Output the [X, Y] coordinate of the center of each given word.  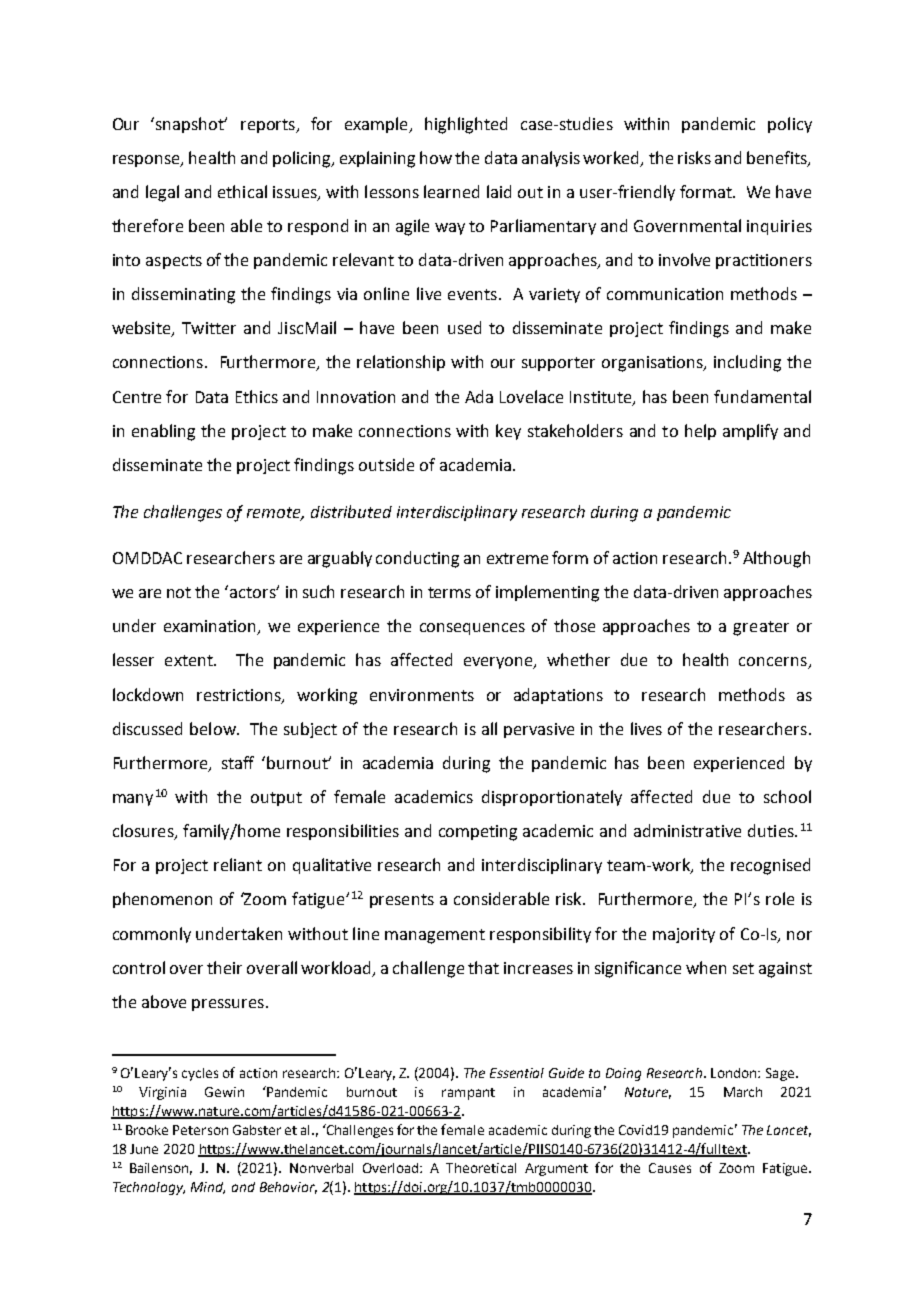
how [436, 157]
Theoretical [481, 1168]
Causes [670, 1168]
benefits [778, 158]
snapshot [191, 125]
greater [761, 628]
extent [190, 660]
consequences [472, 629]
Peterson [200, 1130]
